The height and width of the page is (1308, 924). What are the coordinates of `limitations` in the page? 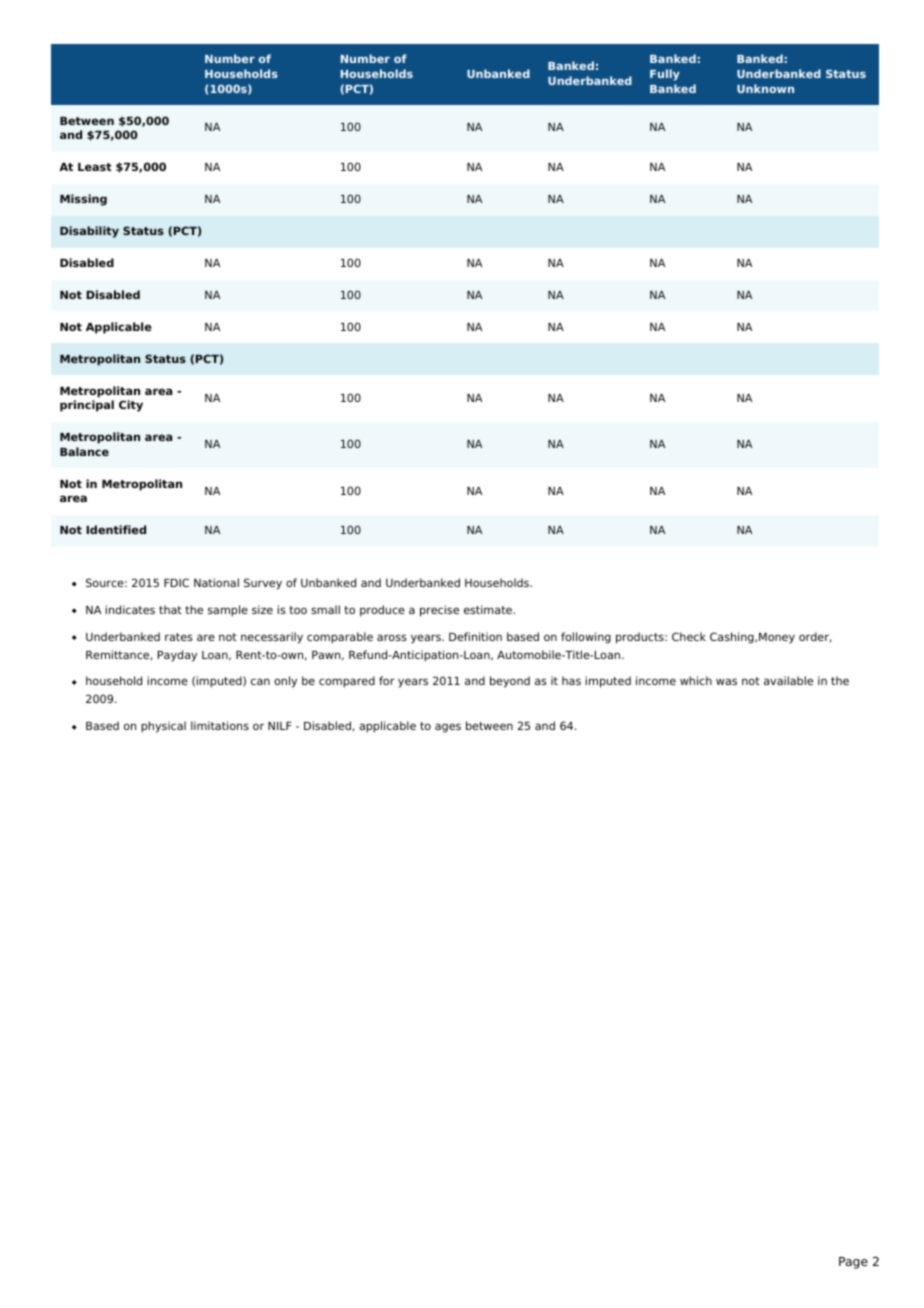 It's located at (220, 725).
